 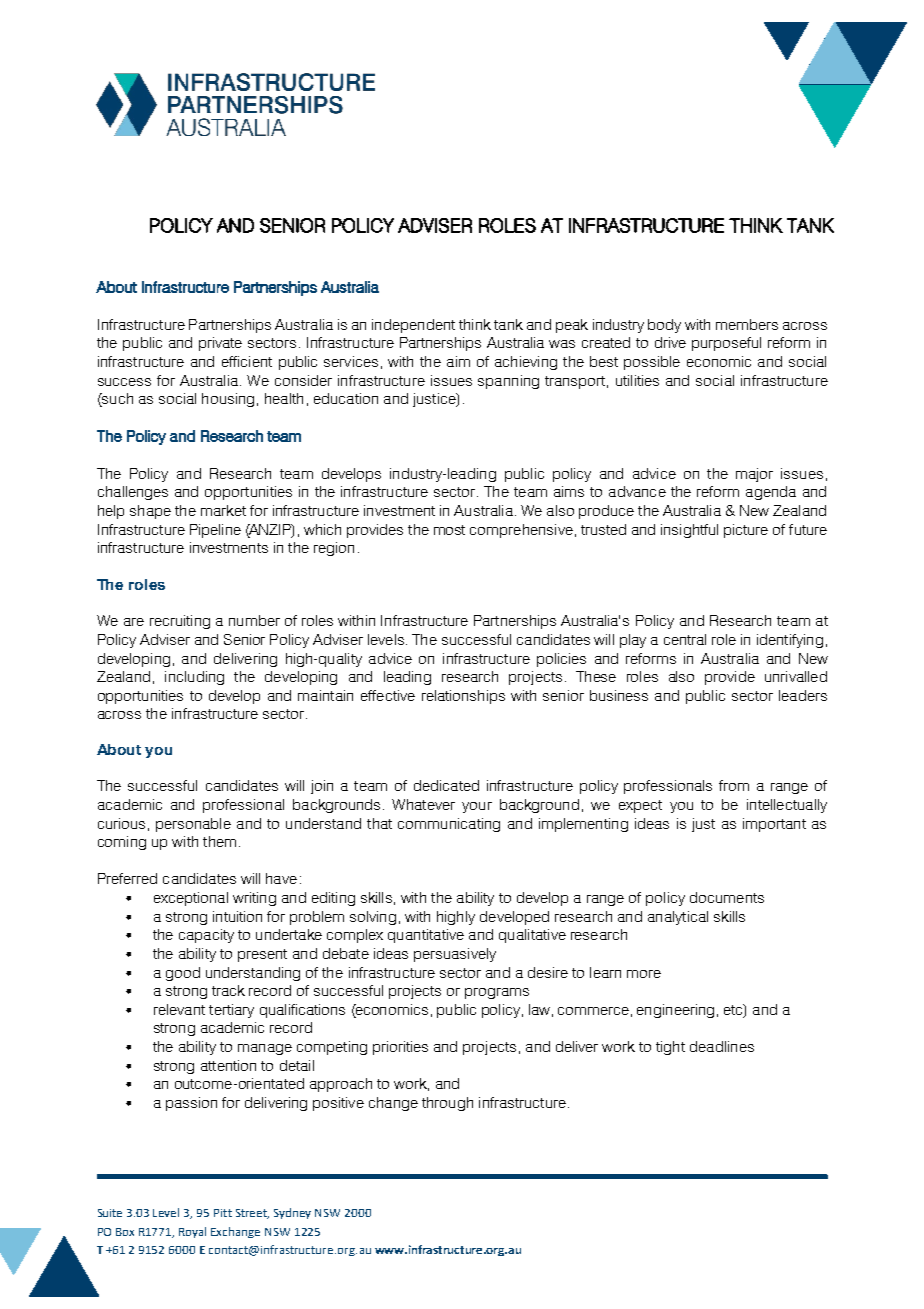 I want to click on central, so click(x=685, y=639).
